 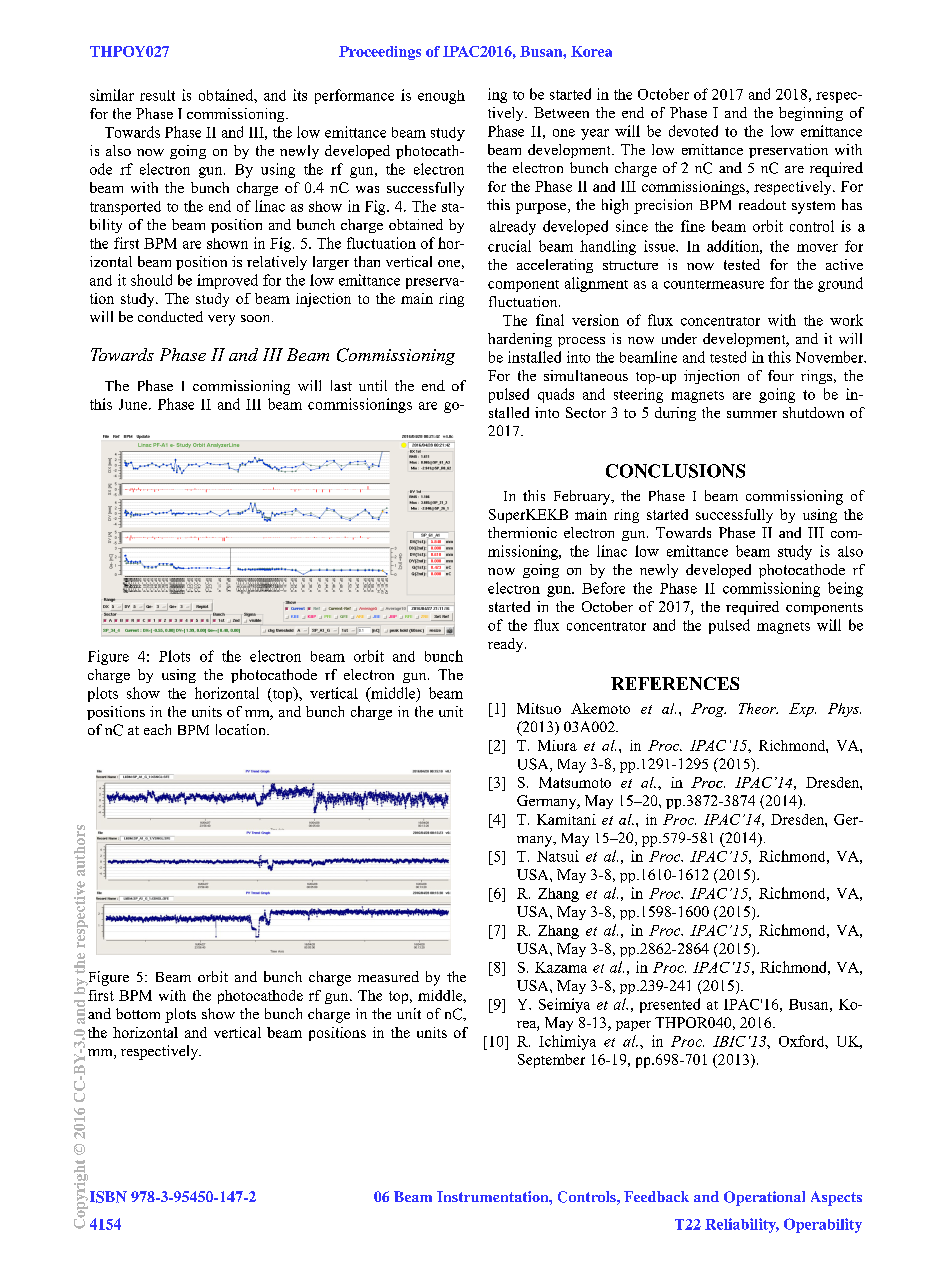 I want to click on September, so click(x=551, y=1061).
